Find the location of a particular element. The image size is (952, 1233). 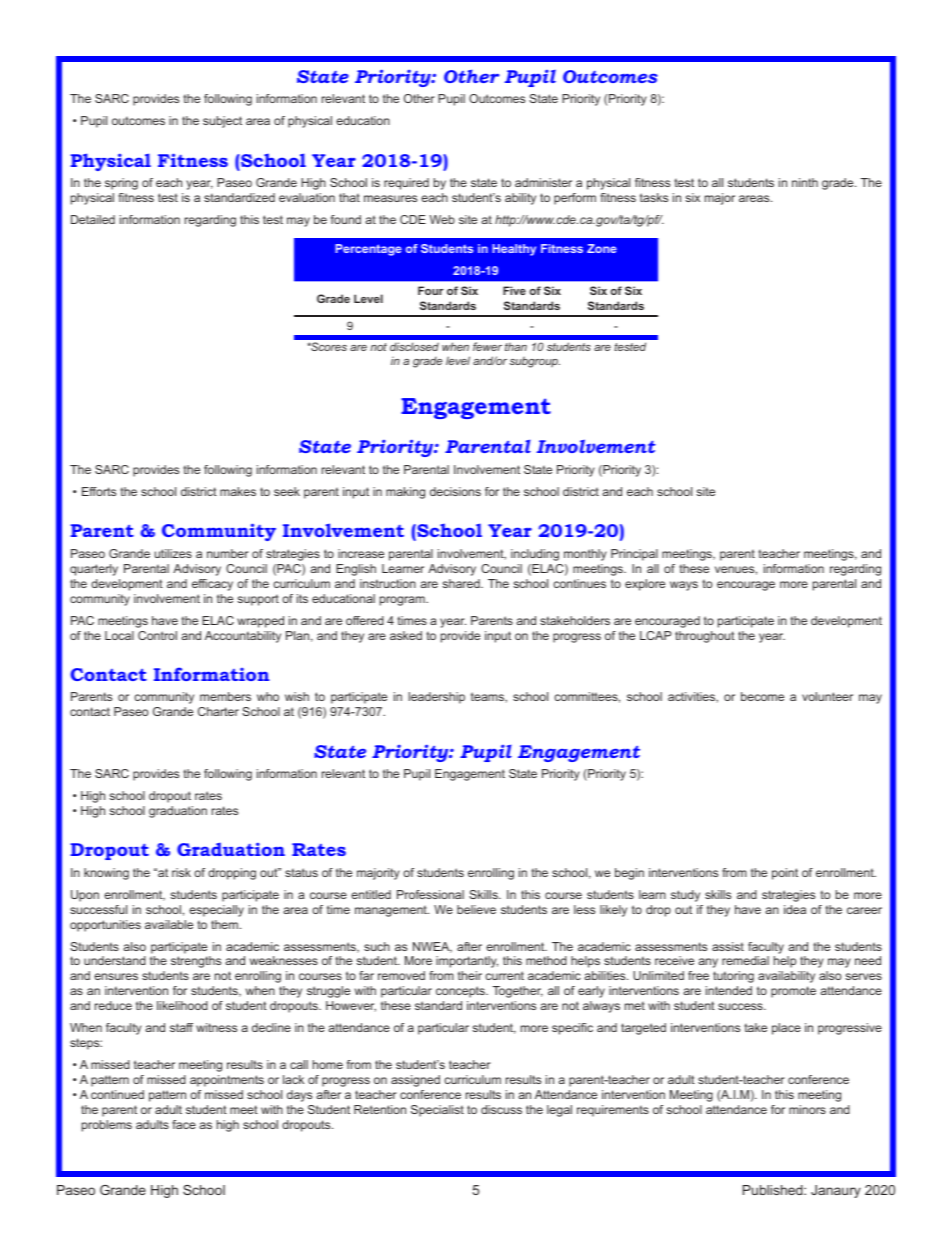

become is located at coordinates (762, 696).
